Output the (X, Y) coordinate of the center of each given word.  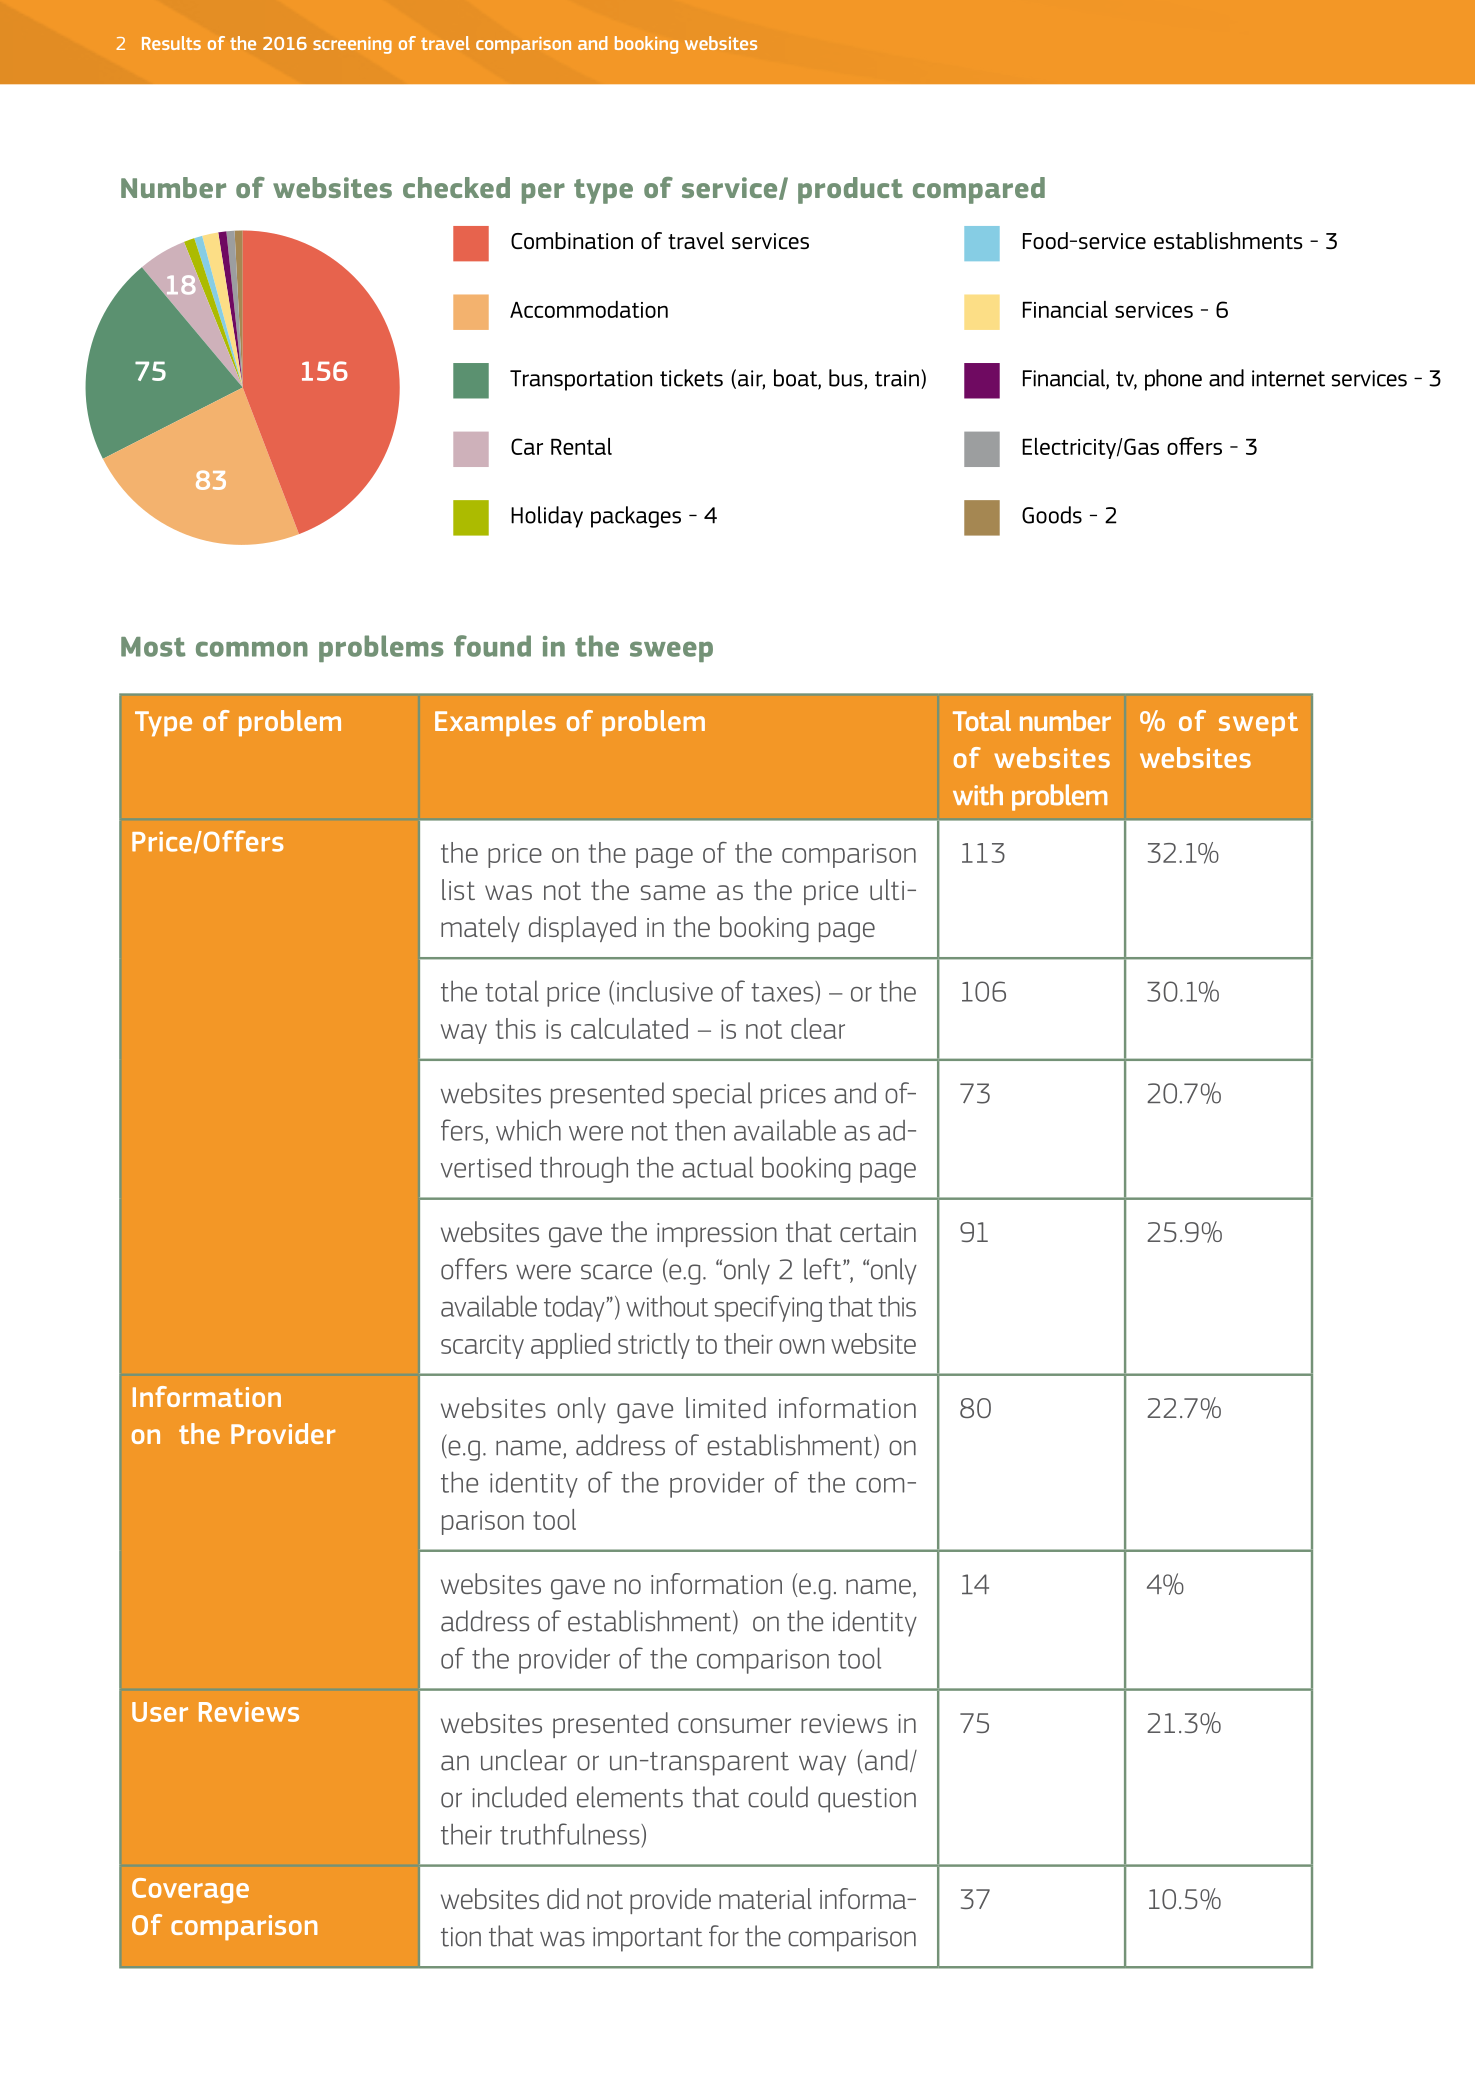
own (801, 1346)
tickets (691, 378)
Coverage (190, 1891)
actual (717, 1167)
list (458, 889)
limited (726, 1407)
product (850, 190)
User (160, 1712)
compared (979, 190)
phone (1173, 380)
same (673, 892)
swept (1258, 724)
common (252, 649)
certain (878, 1232)
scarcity (482, 1347)
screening (352, 45)
